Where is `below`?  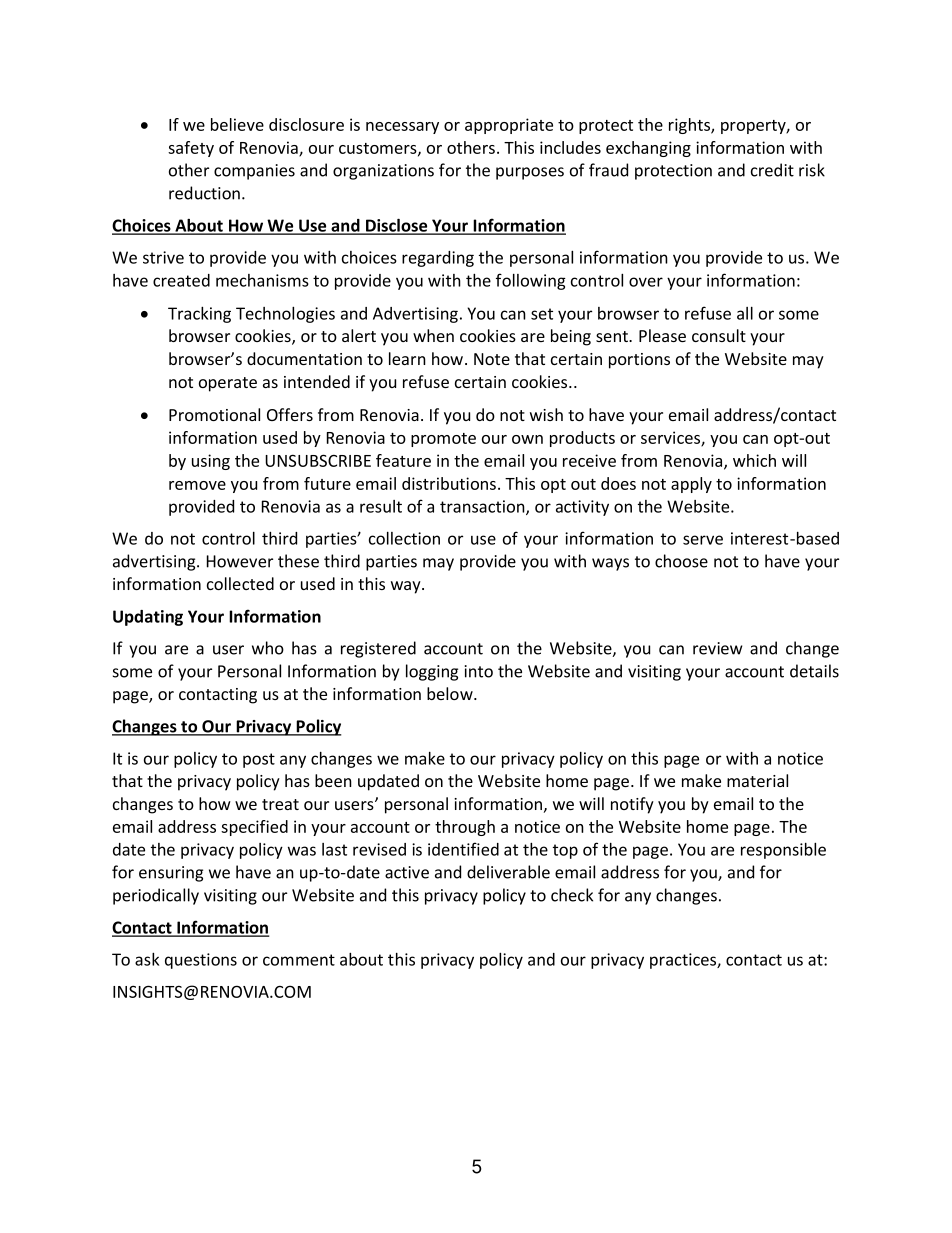 below is located at coordinates (451, 693).
